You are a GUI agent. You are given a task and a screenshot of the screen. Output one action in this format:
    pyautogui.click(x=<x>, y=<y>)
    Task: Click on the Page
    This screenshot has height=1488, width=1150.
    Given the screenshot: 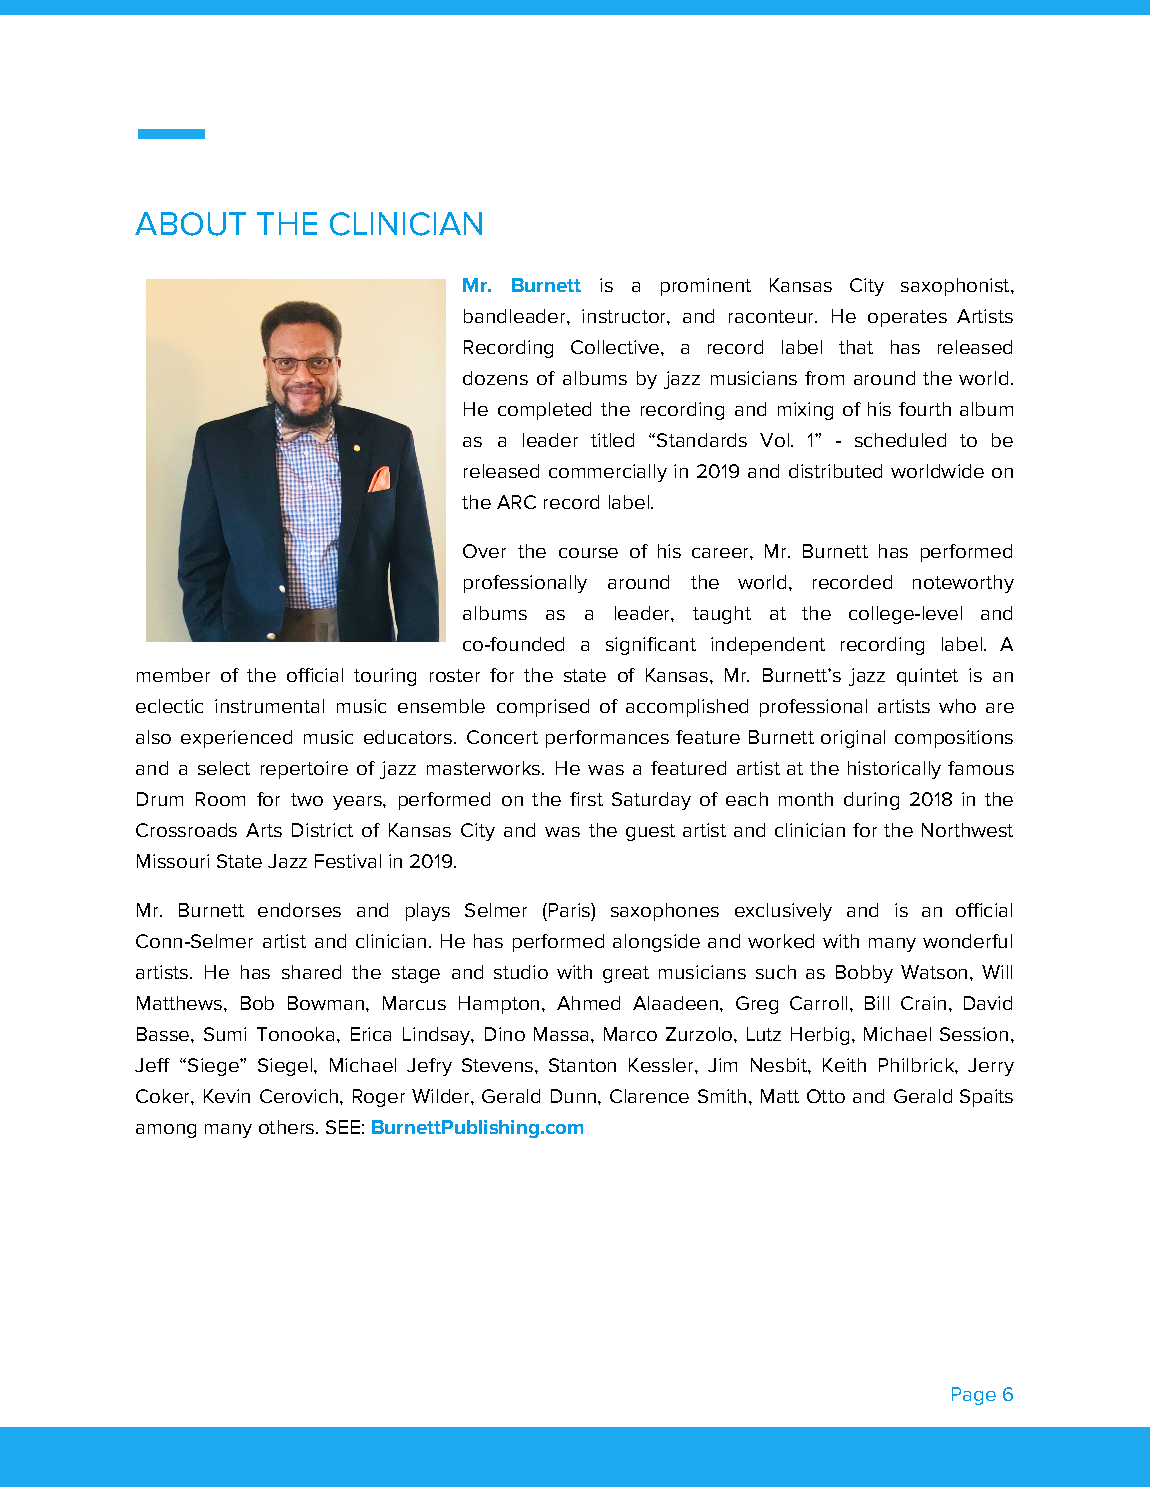 What is the action you would take?
    pyautogui.click(x=974, y=1396)
